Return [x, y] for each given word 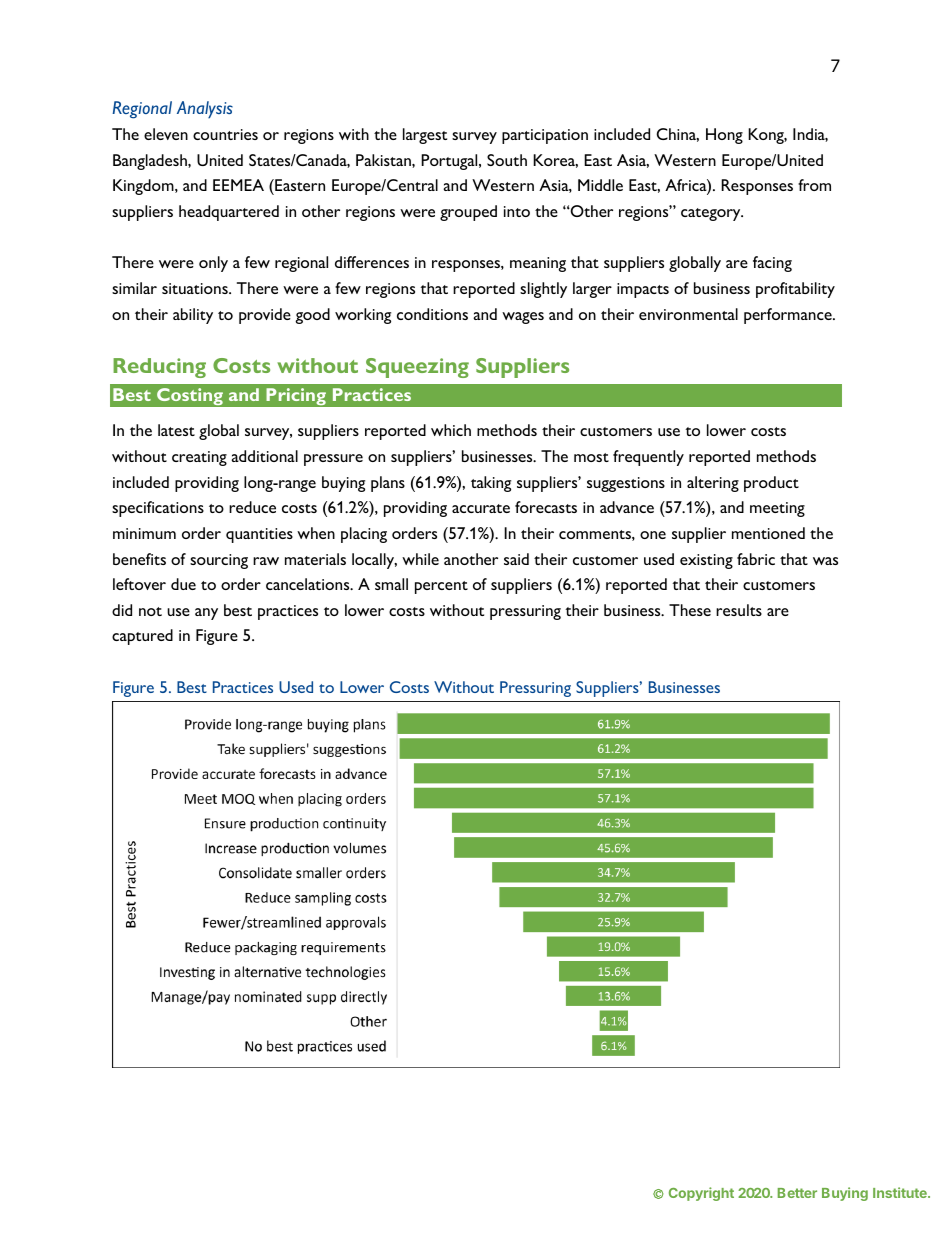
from [814, 185]
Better [797, 1193]
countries [225, 134]
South [507, 160]
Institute [901, 1192]
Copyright [701, 1194]
